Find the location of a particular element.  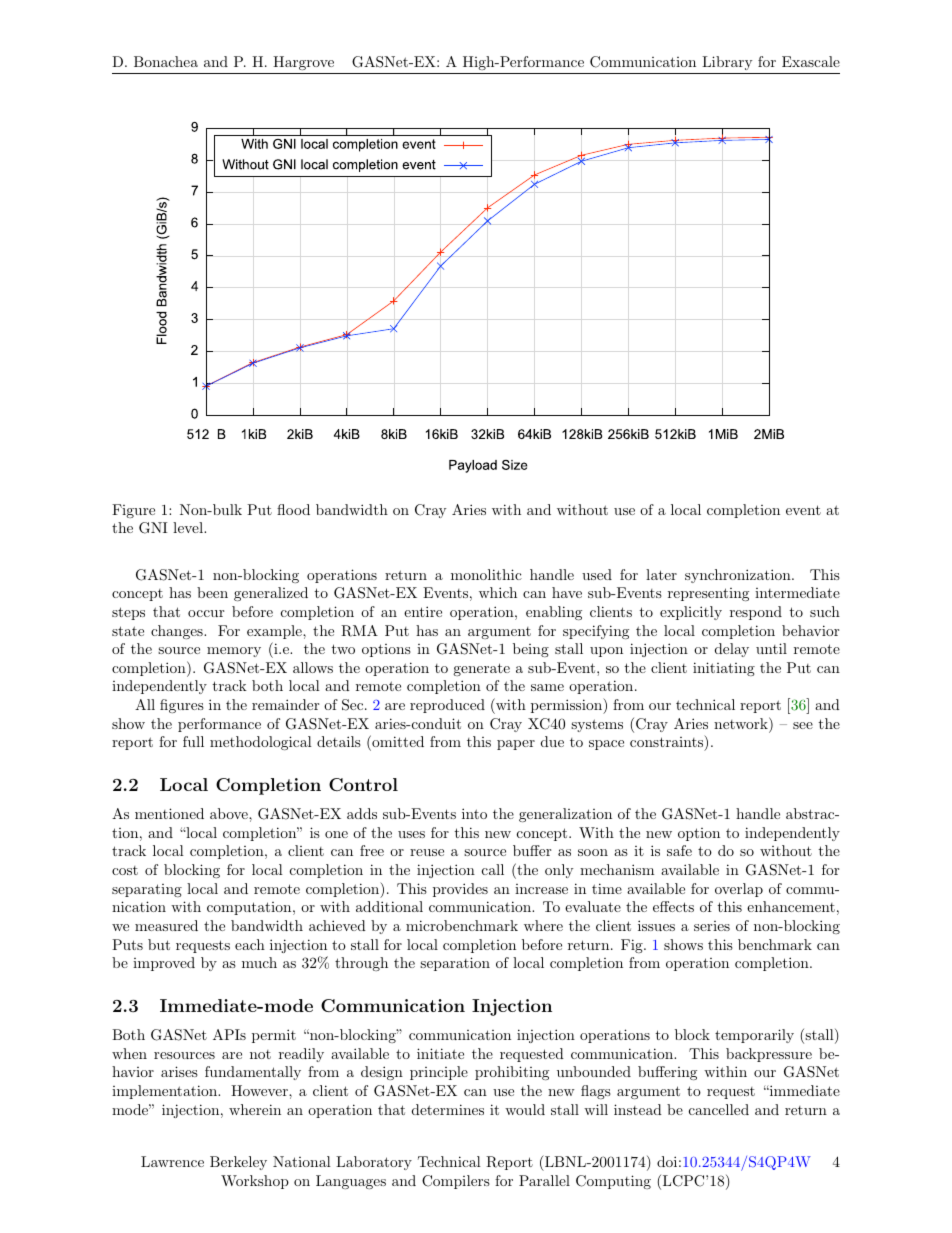

overlap is located at coordinates (739, 890).
